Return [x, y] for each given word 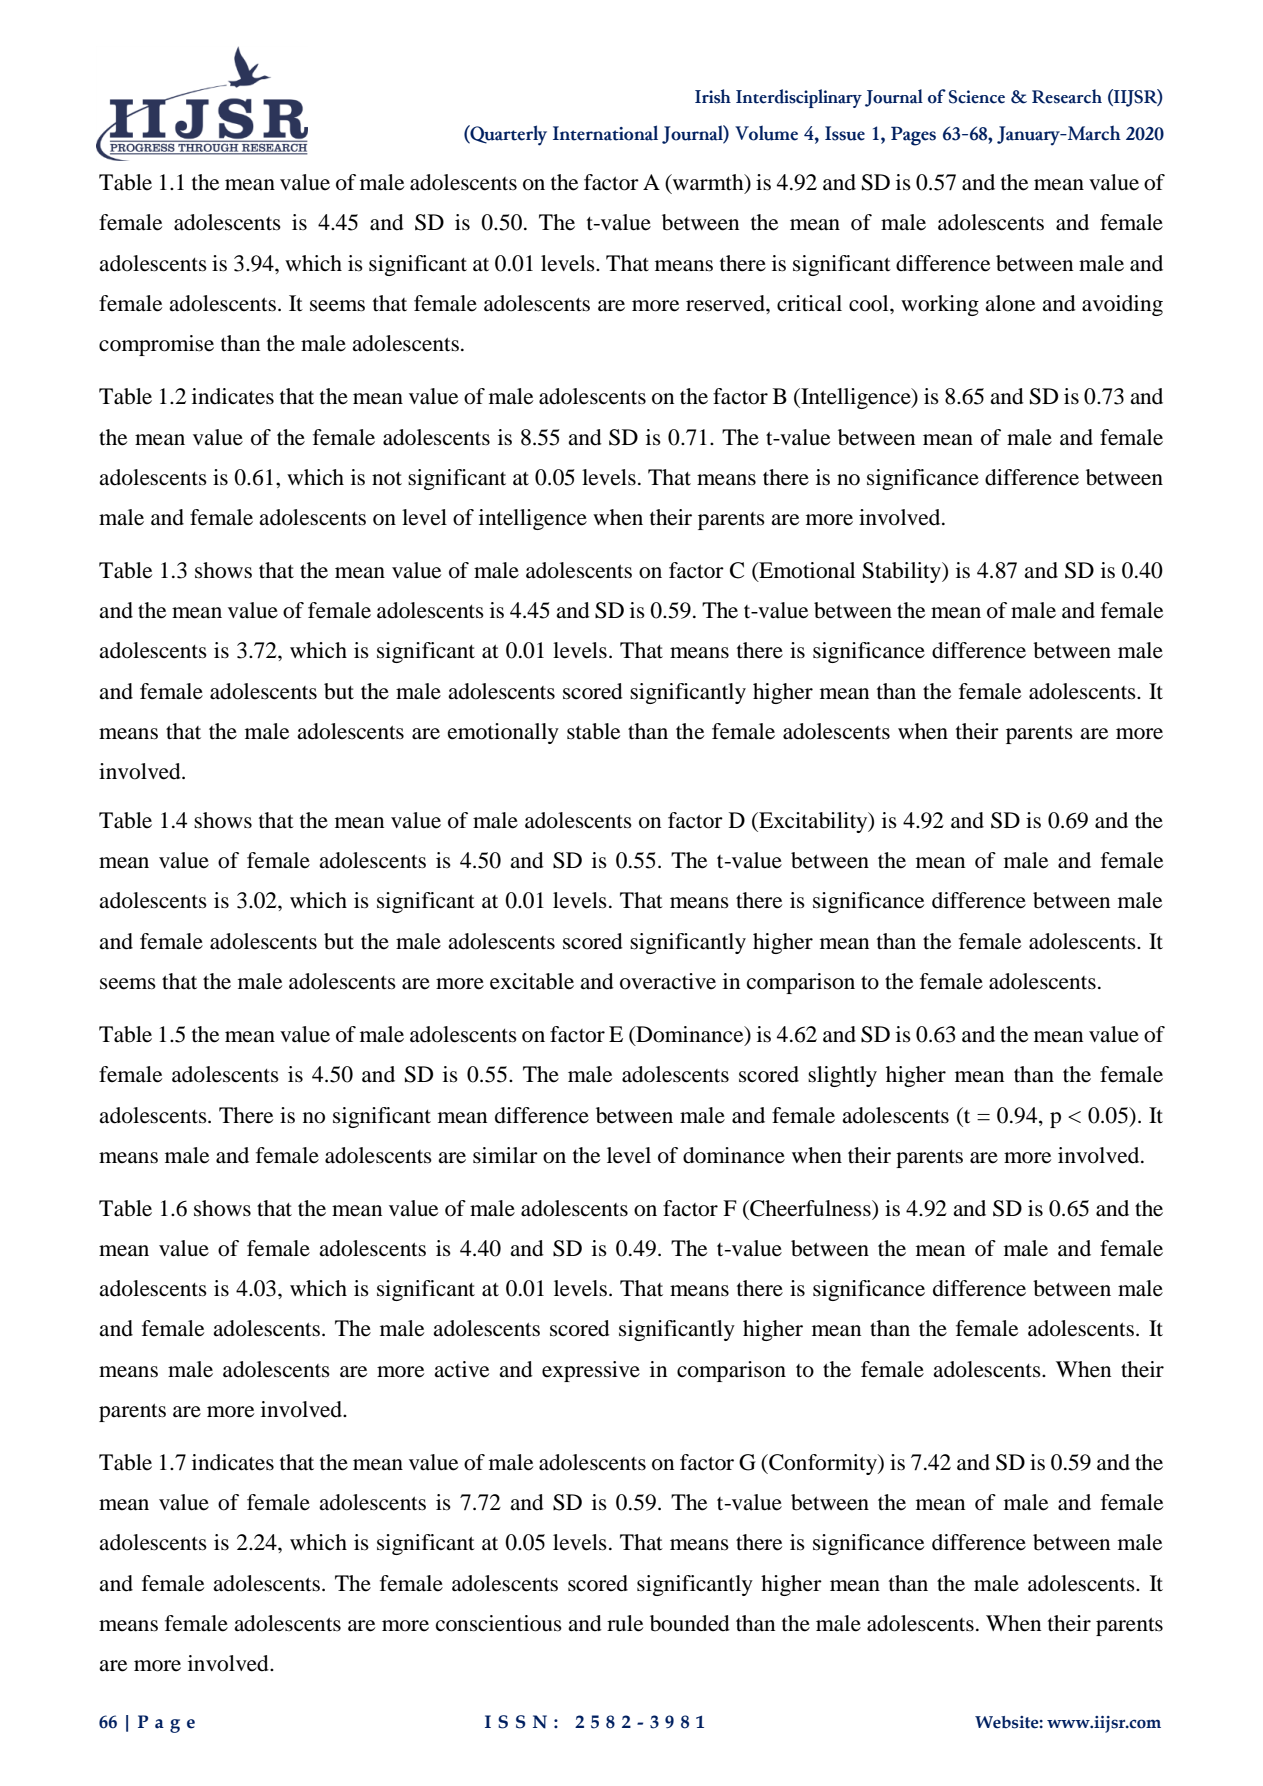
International [605, 133]
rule [625, 1623]
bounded [690, 1623]
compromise [156, 345]
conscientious [499, 1623]
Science [977, 97]
